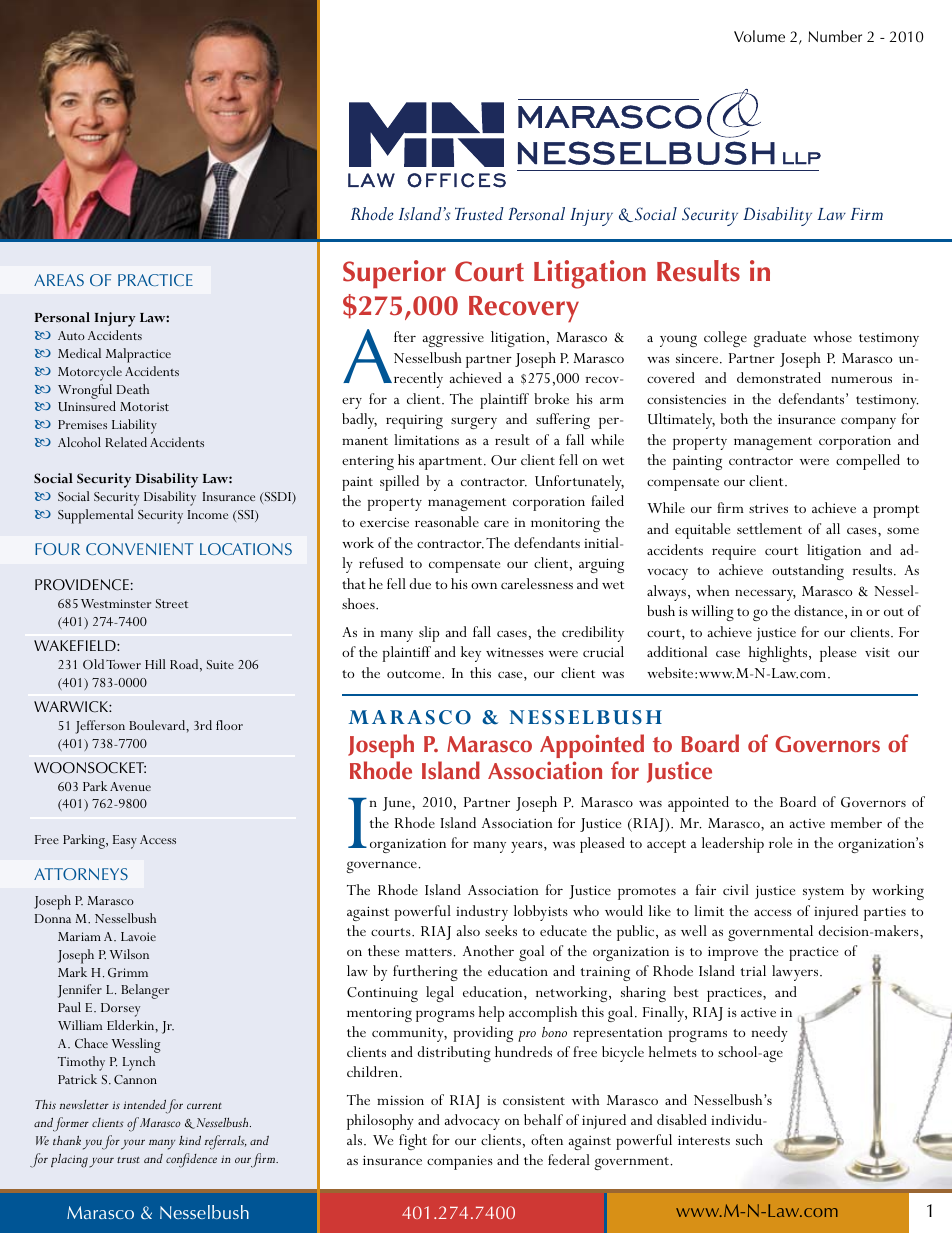 This screenshot has width=952, height=1233. What do you see at coordinates (474, 423) in the screenshot?
I see `surgery` at bounding box center [474, 423].
